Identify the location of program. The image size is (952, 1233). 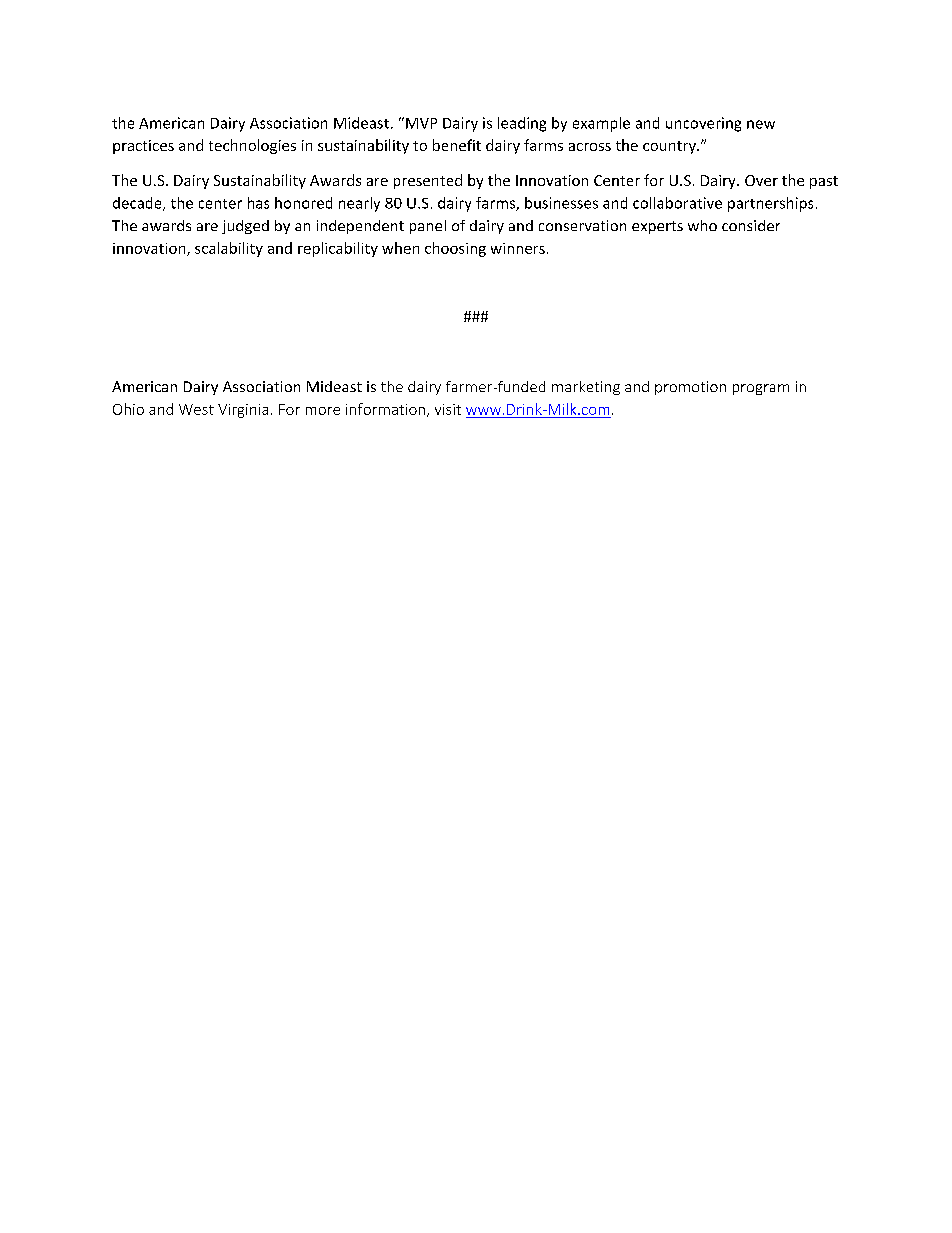
(761, 389).
